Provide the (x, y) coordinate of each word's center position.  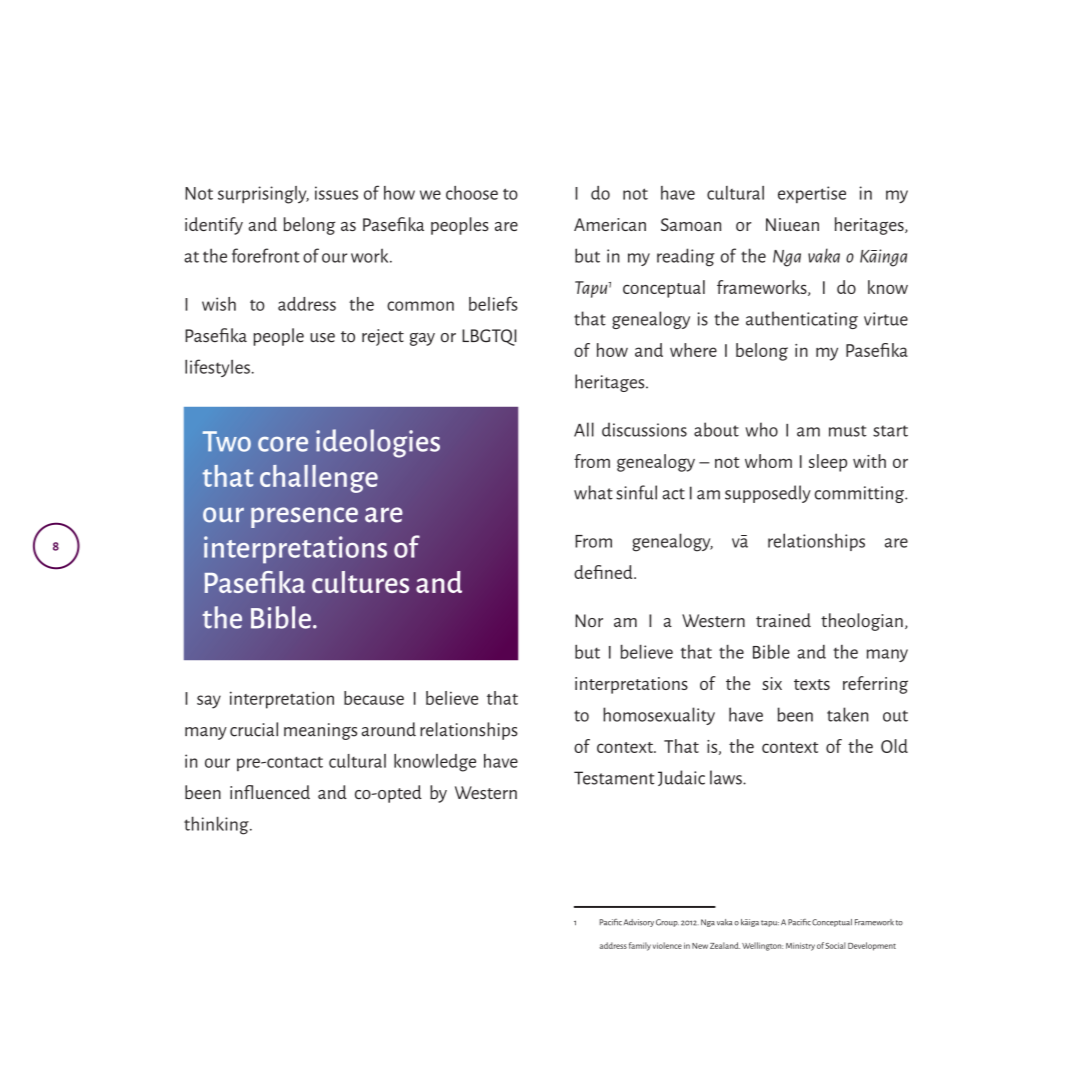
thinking (217, 825)
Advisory (639, 923)
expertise (812, 194)
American (610, 224)
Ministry (800, 947)
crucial (254, 729)
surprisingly (263, 195)
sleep (828, 463)
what (593, 492)
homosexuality (659, 716)
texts (812, 684)
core (283, 444)
